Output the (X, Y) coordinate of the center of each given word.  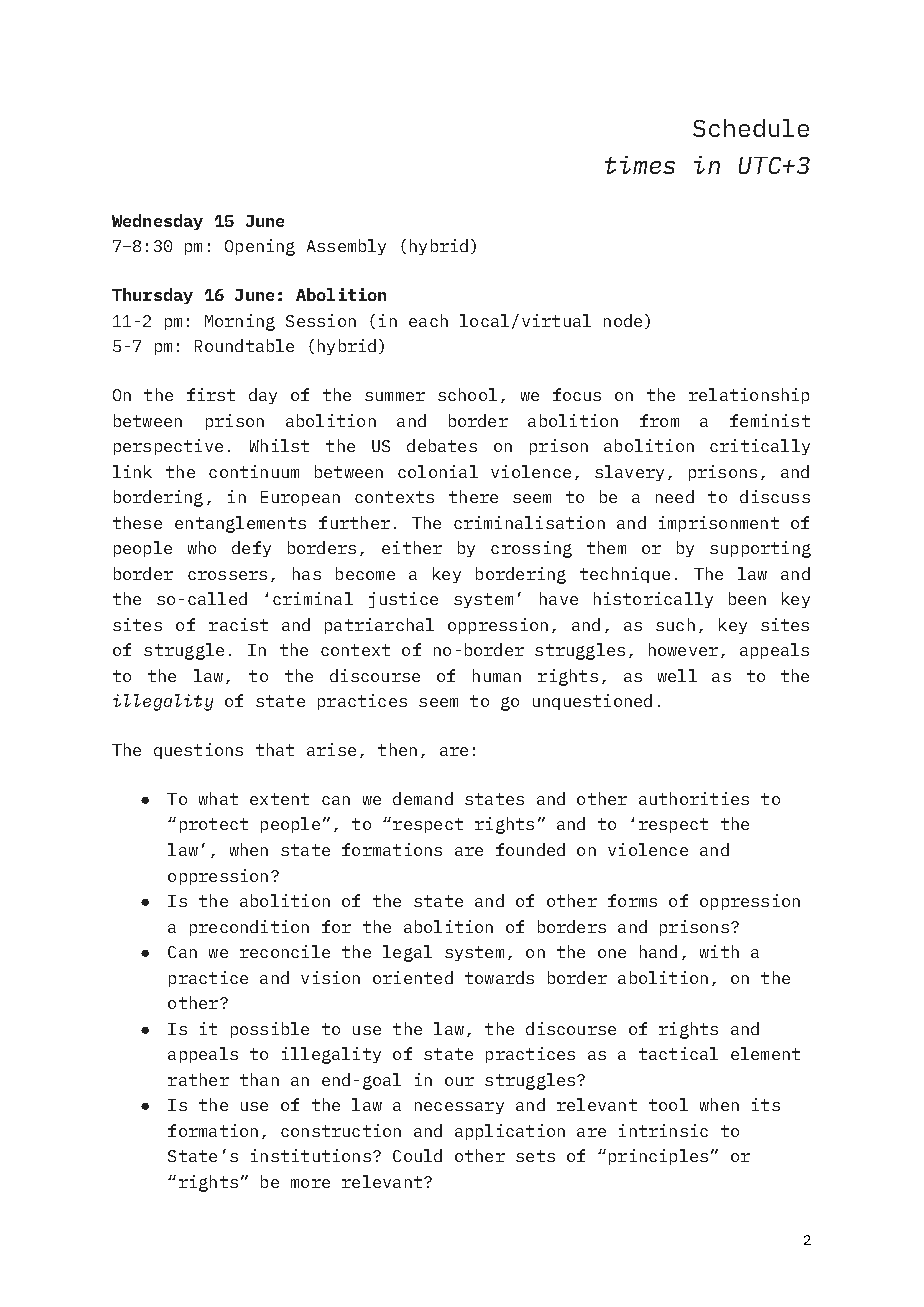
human (497, 675)
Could (417, 1155)
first (211, 394)
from (659, 420)
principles (658, 1157)
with (719, 951)
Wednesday (157, 222)
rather (198, 1079)
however (683, 649)
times (640, 165)
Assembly (346, 247)
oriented (413, 977)
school (467, 394)
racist (238, 624)
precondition (249, 928)
